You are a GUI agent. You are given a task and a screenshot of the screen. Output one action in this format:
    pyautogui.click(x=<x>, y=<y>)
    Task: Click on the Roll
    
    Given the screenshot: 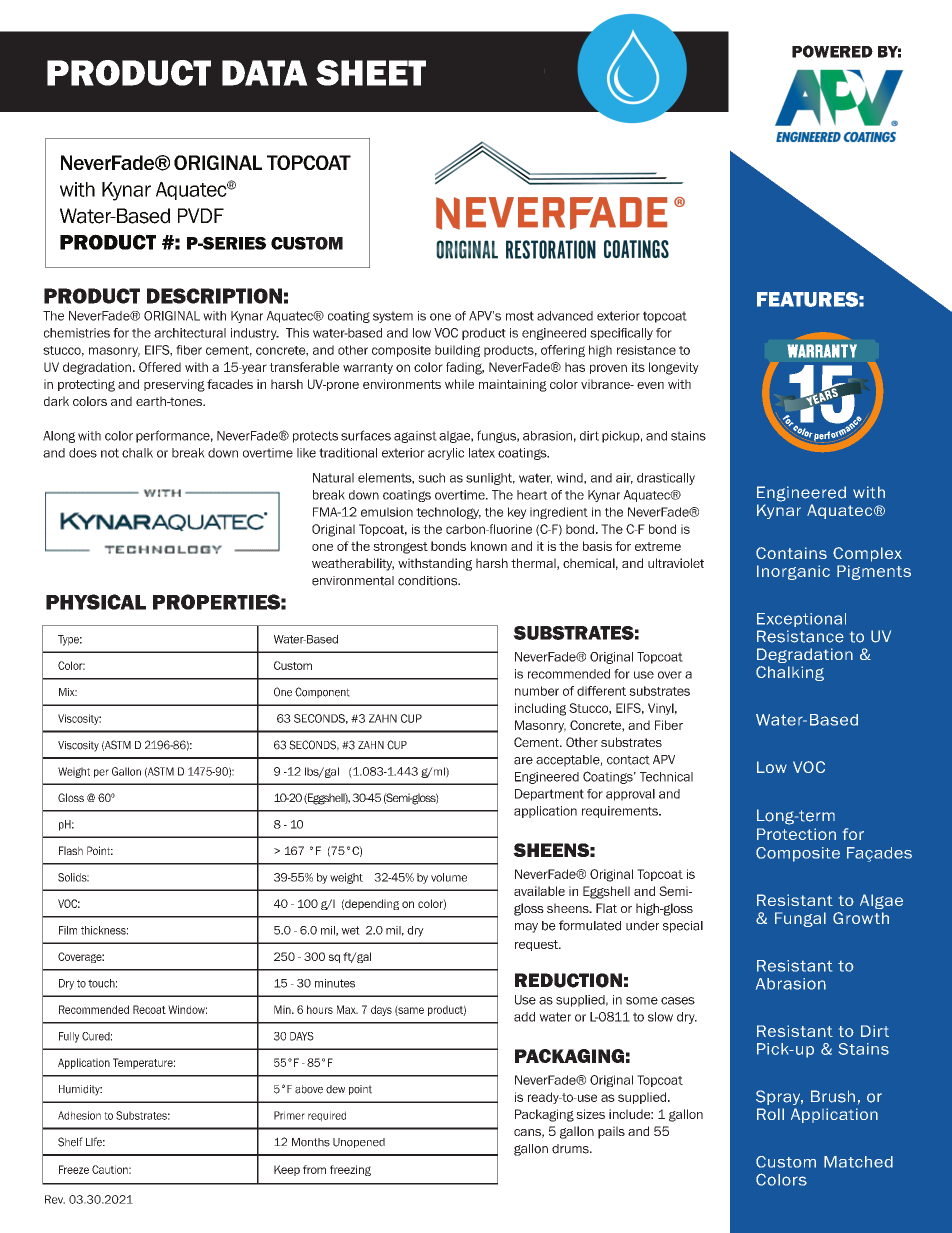 What is the action you would take?
    pyautogui.click(x=770, y=1114)
